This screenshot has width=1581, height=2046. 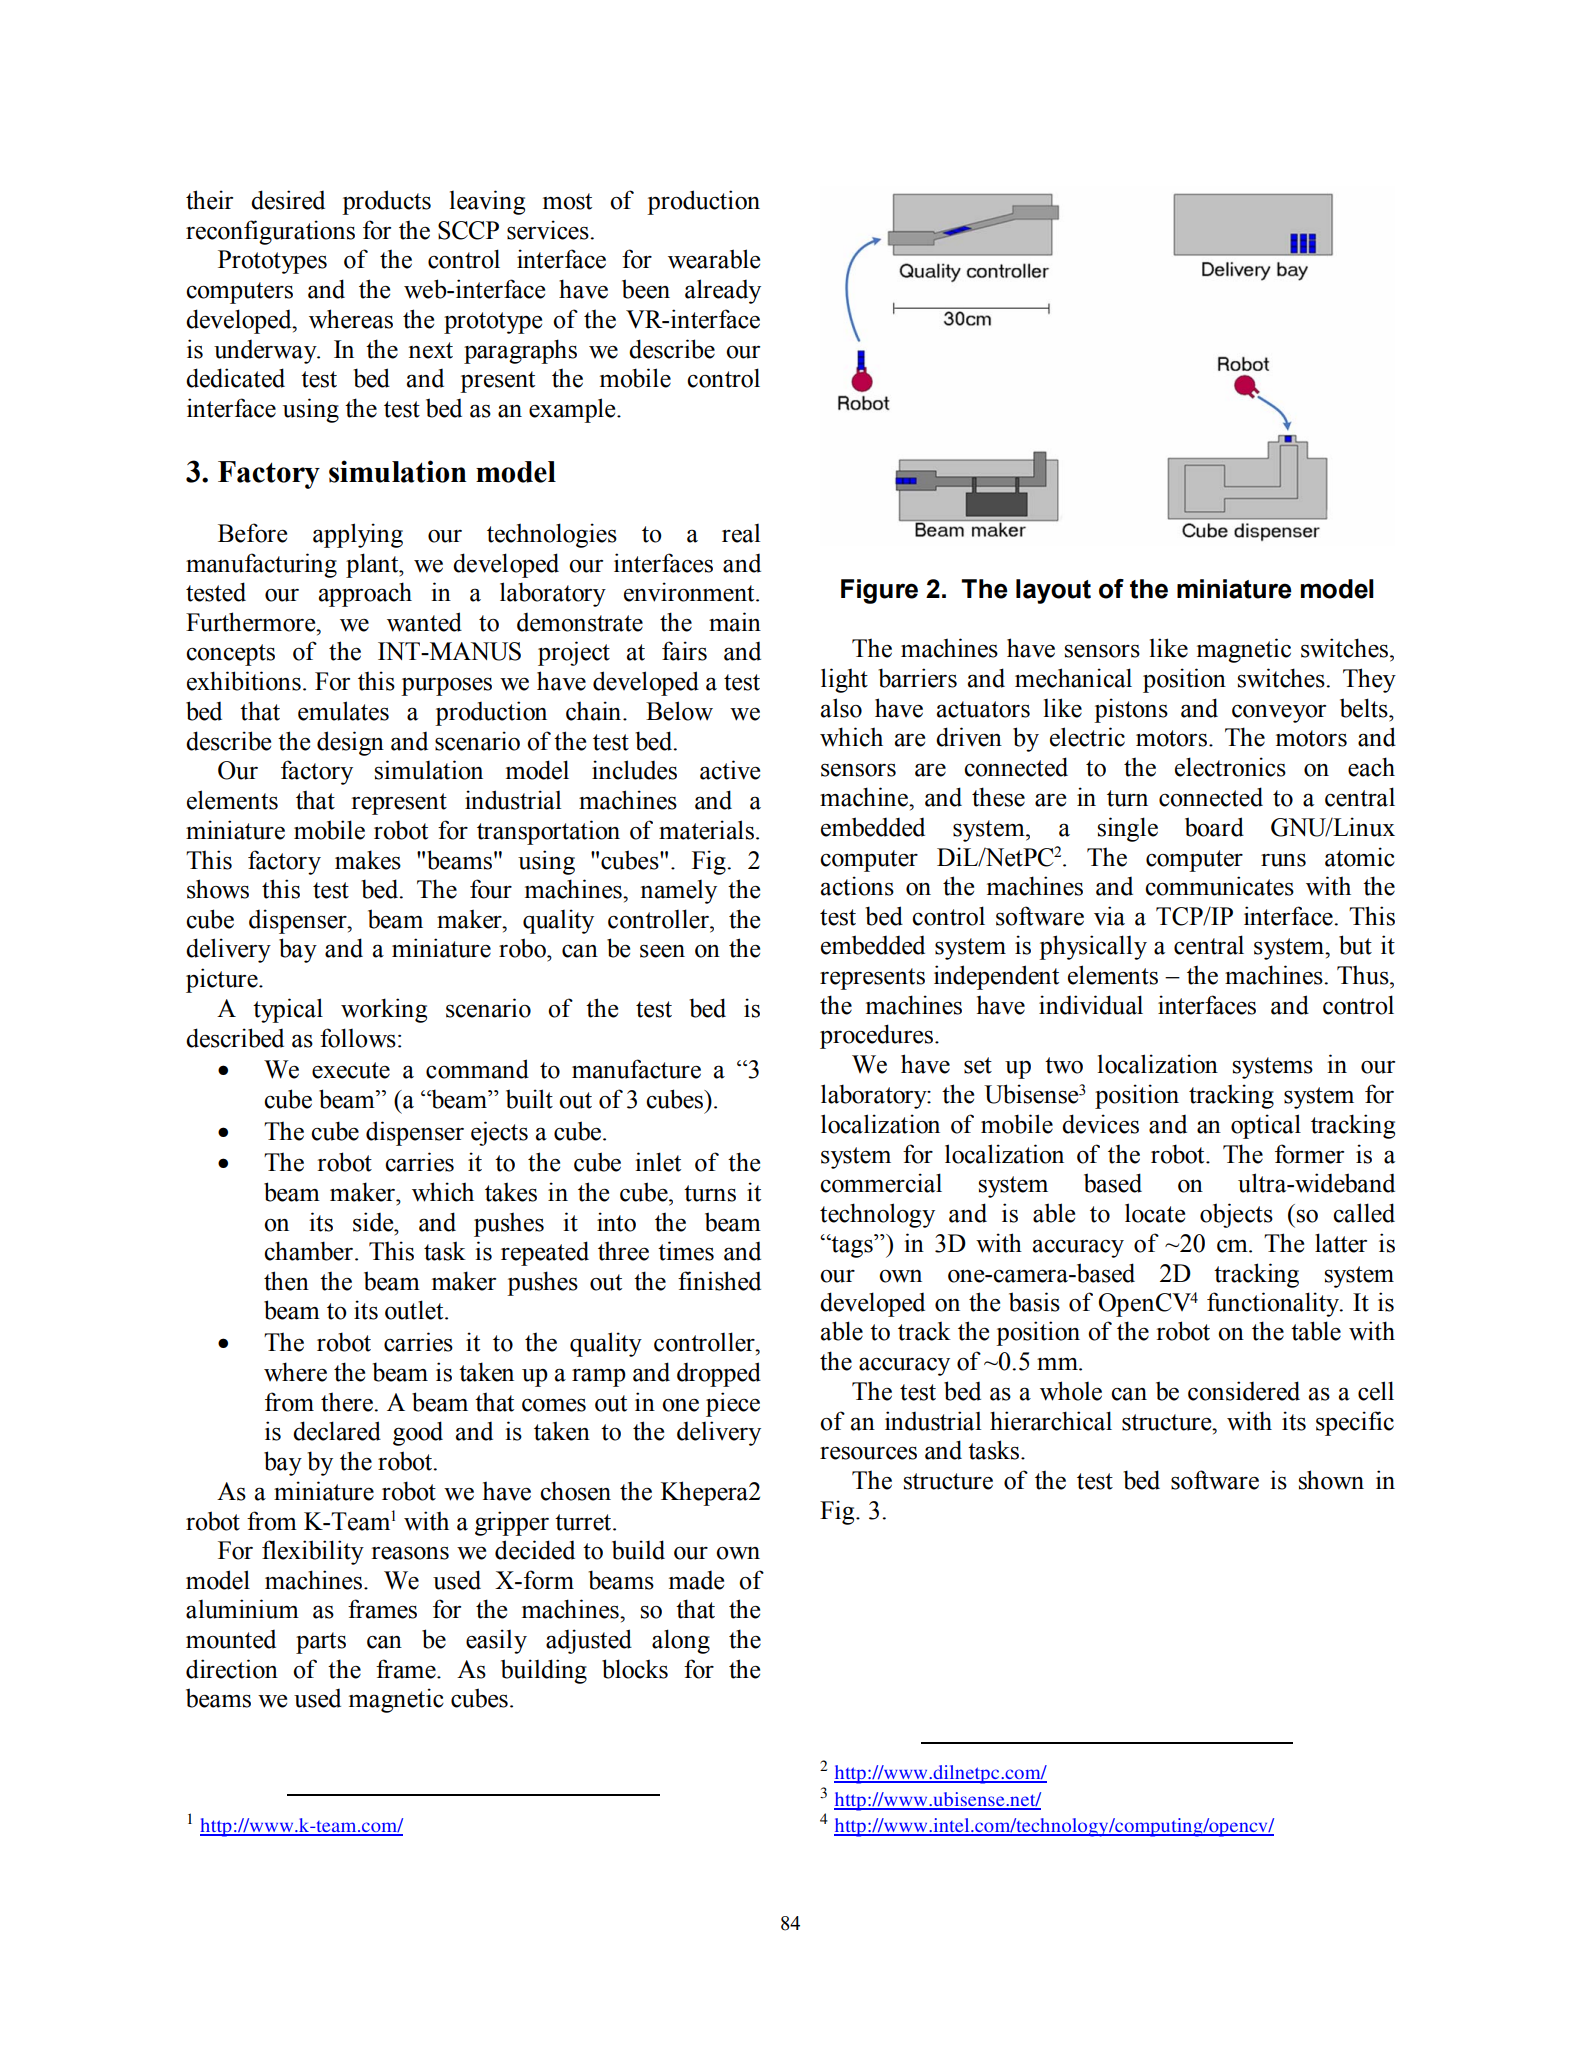 What do you see at coordinates (1274, 1304) in the screenshot?
I see `functionality` at bounding box center [1274, 1304].
